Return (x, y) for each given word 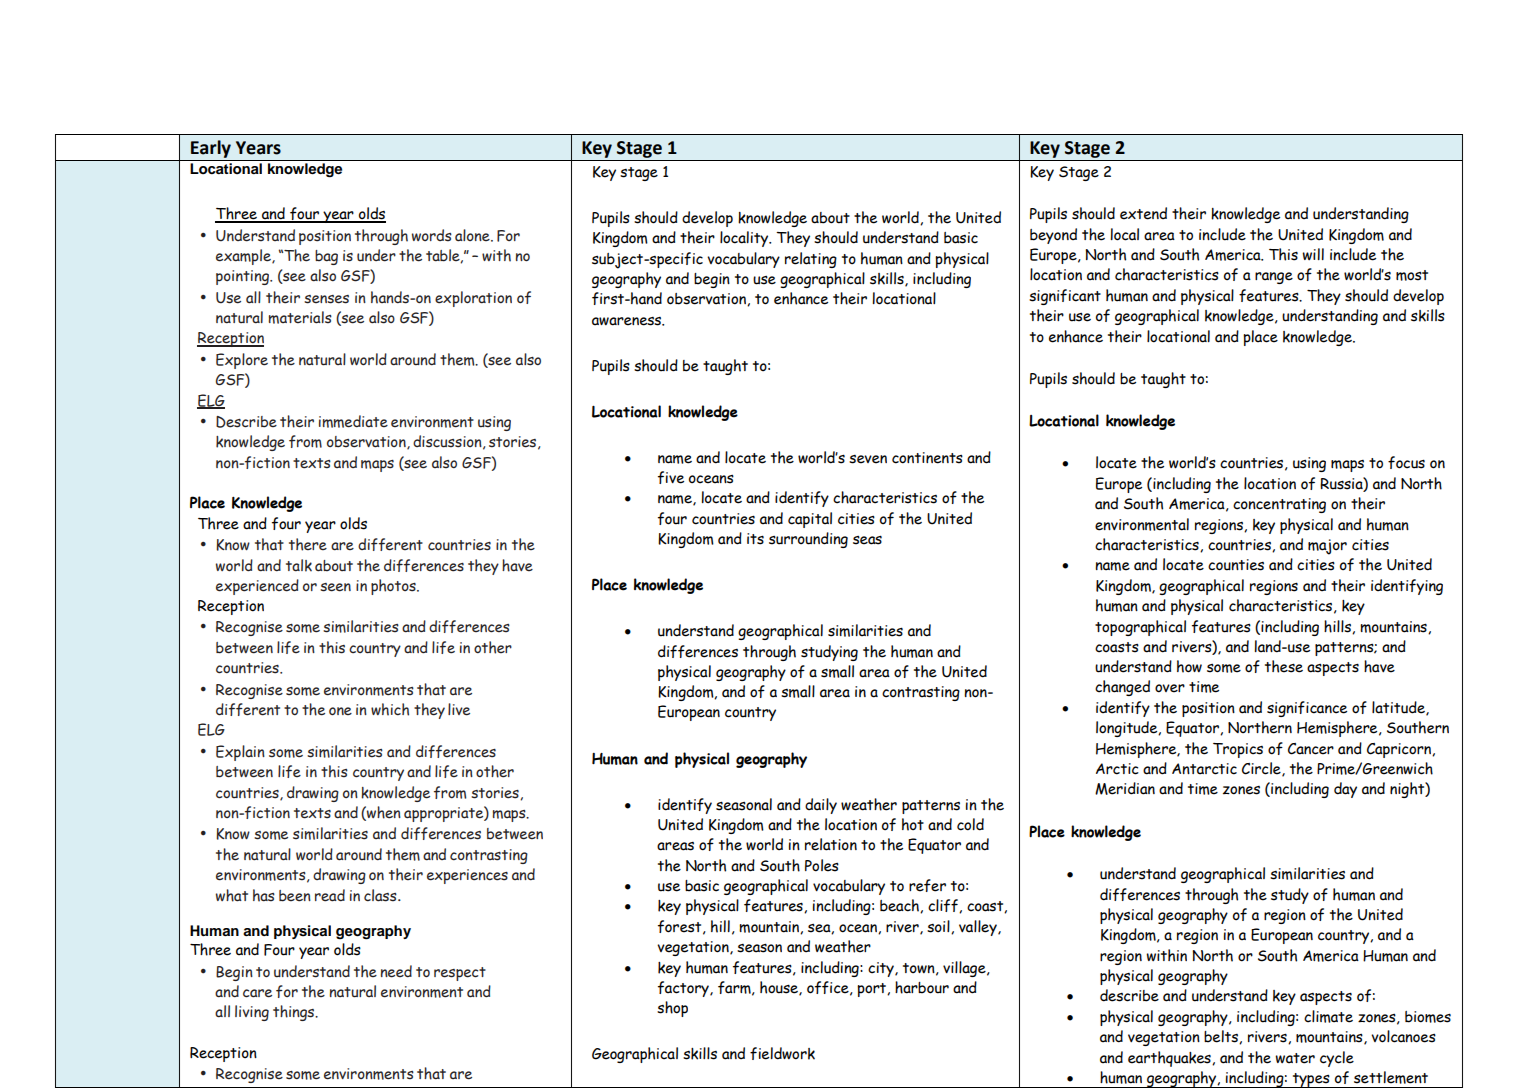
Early (211, 149)
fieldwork (782, 1053)
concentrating (1279, 505)
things (295, 1013)
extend (1143, 213)
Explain (240, 753)
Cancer (1311, 749)
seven (868, 459)
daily (821, 806)
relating (811, 260)
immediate (353, 421)
